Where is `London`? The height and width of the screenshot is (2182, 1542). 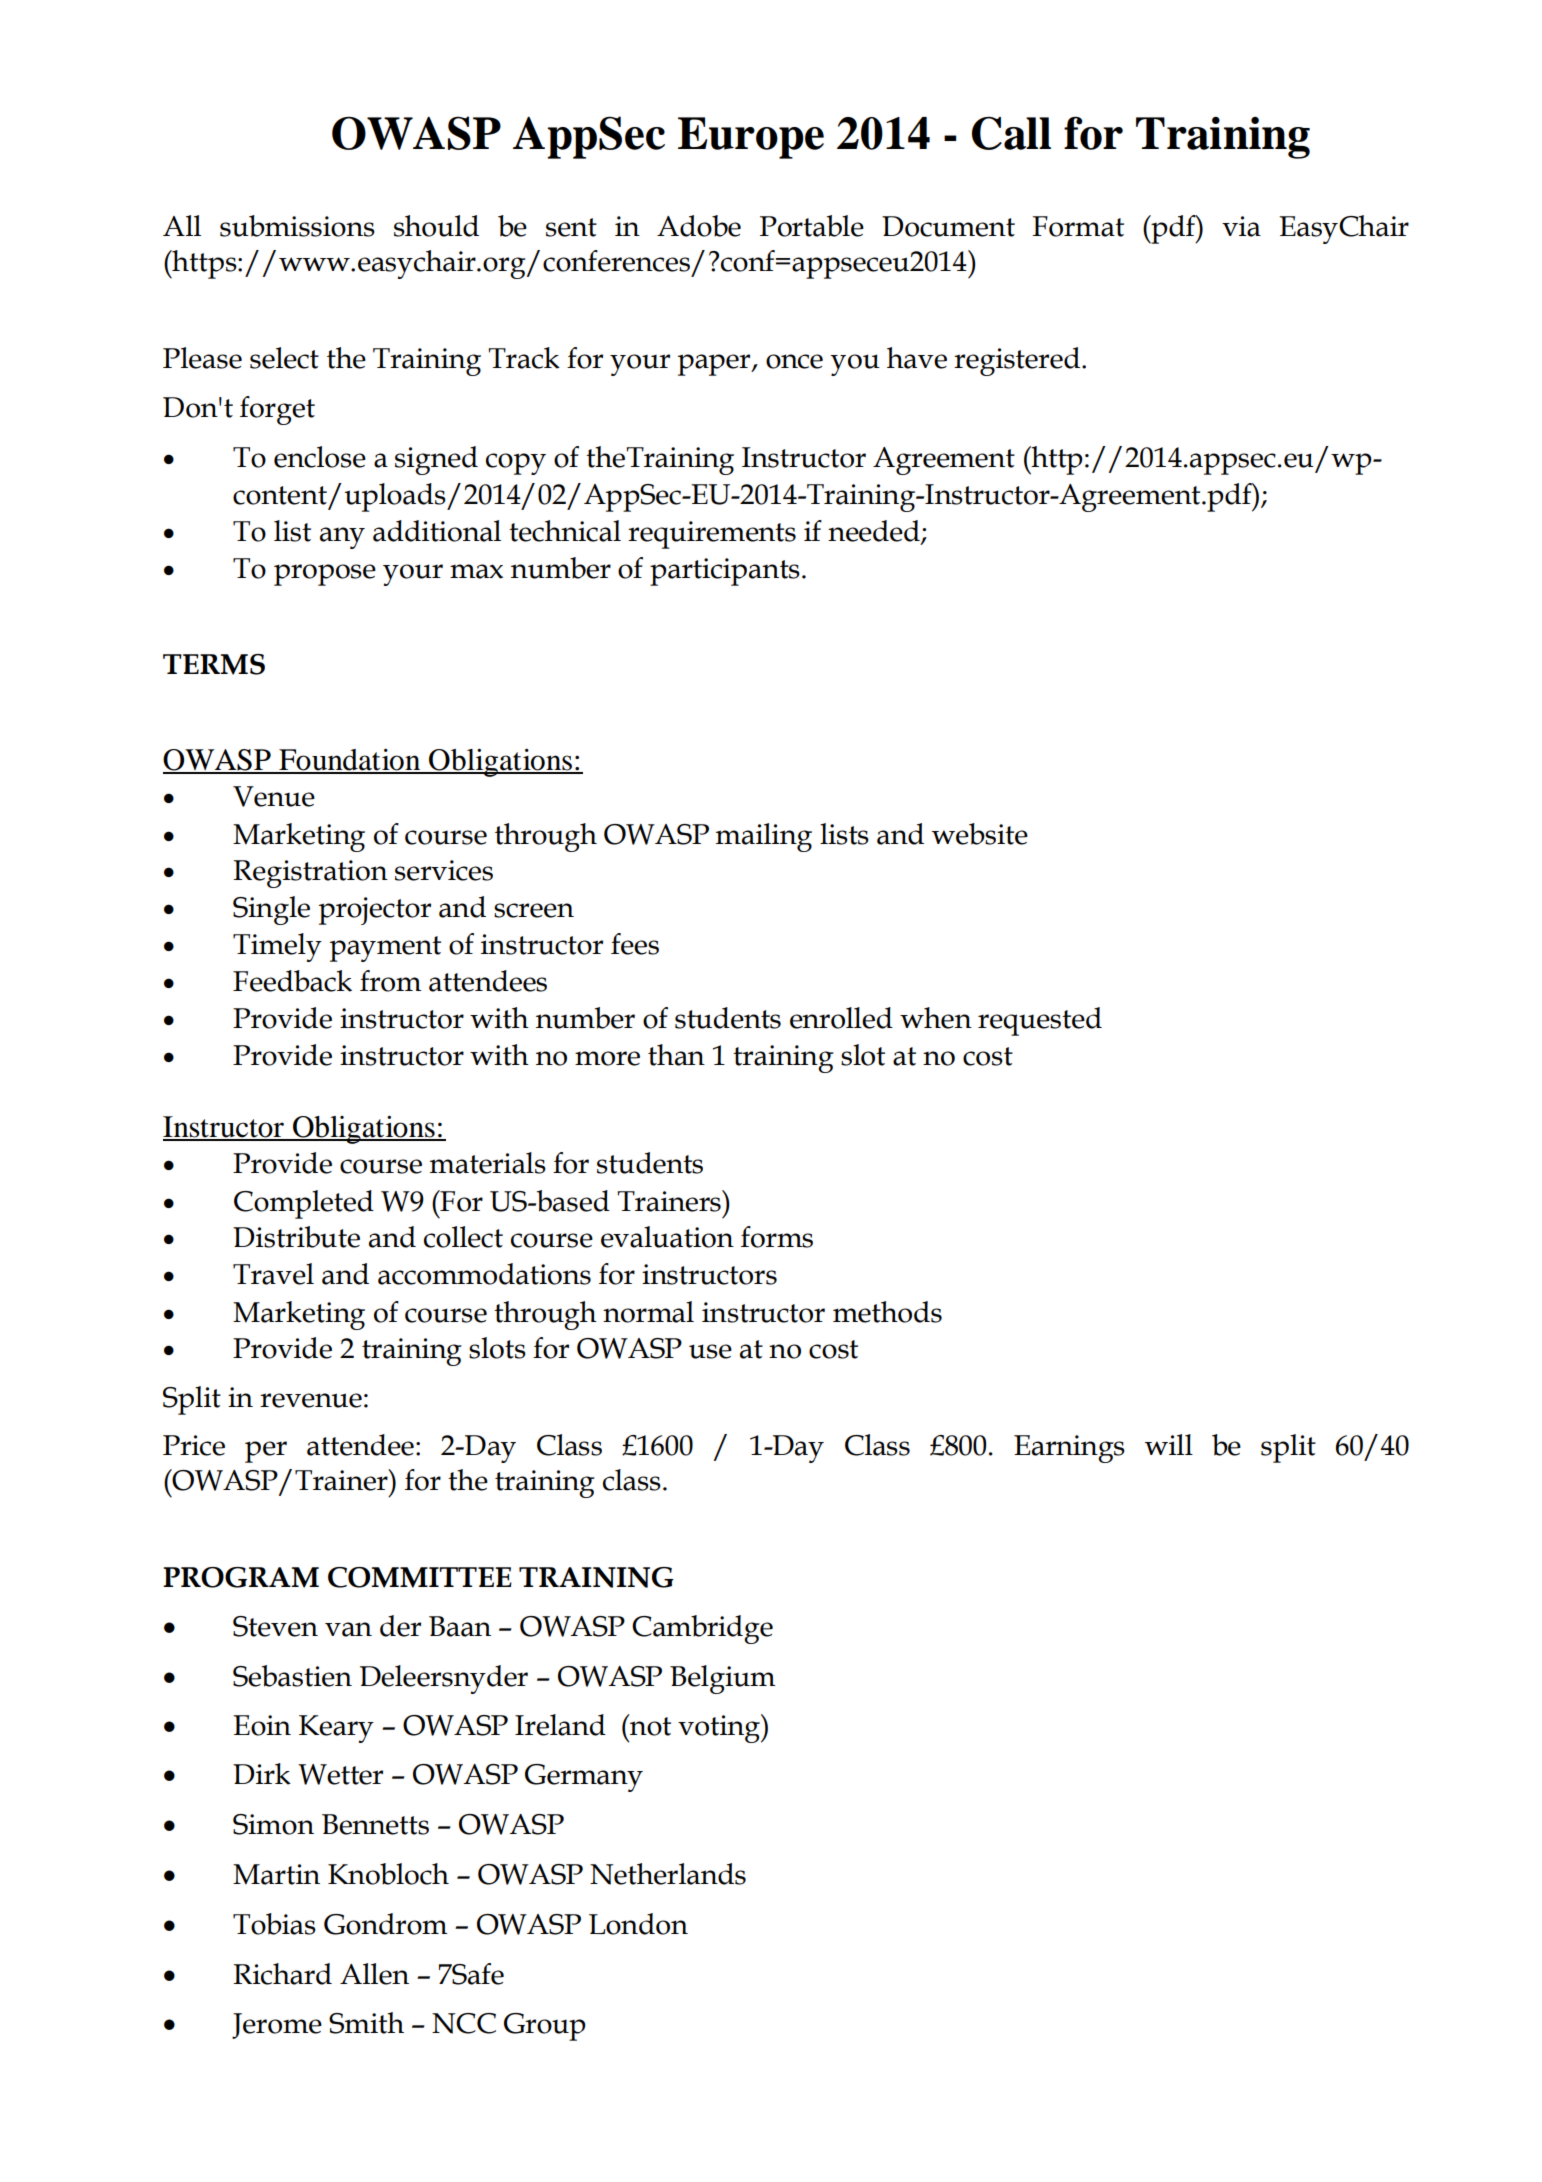 London is located at coordinates (638, 1924).
